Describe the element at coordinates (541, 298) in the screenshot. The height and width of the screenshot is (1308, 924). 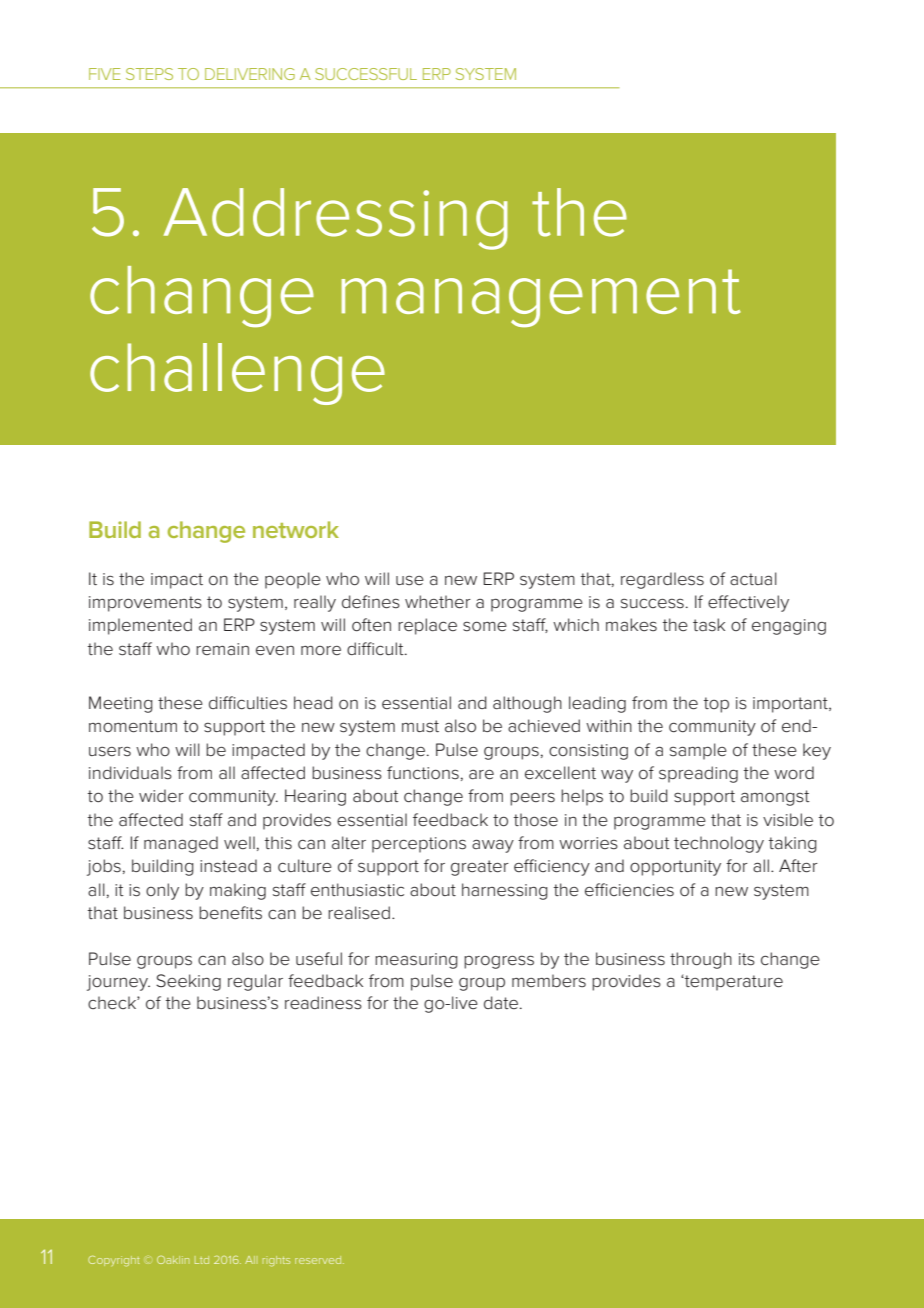
I see `management` at that location.
